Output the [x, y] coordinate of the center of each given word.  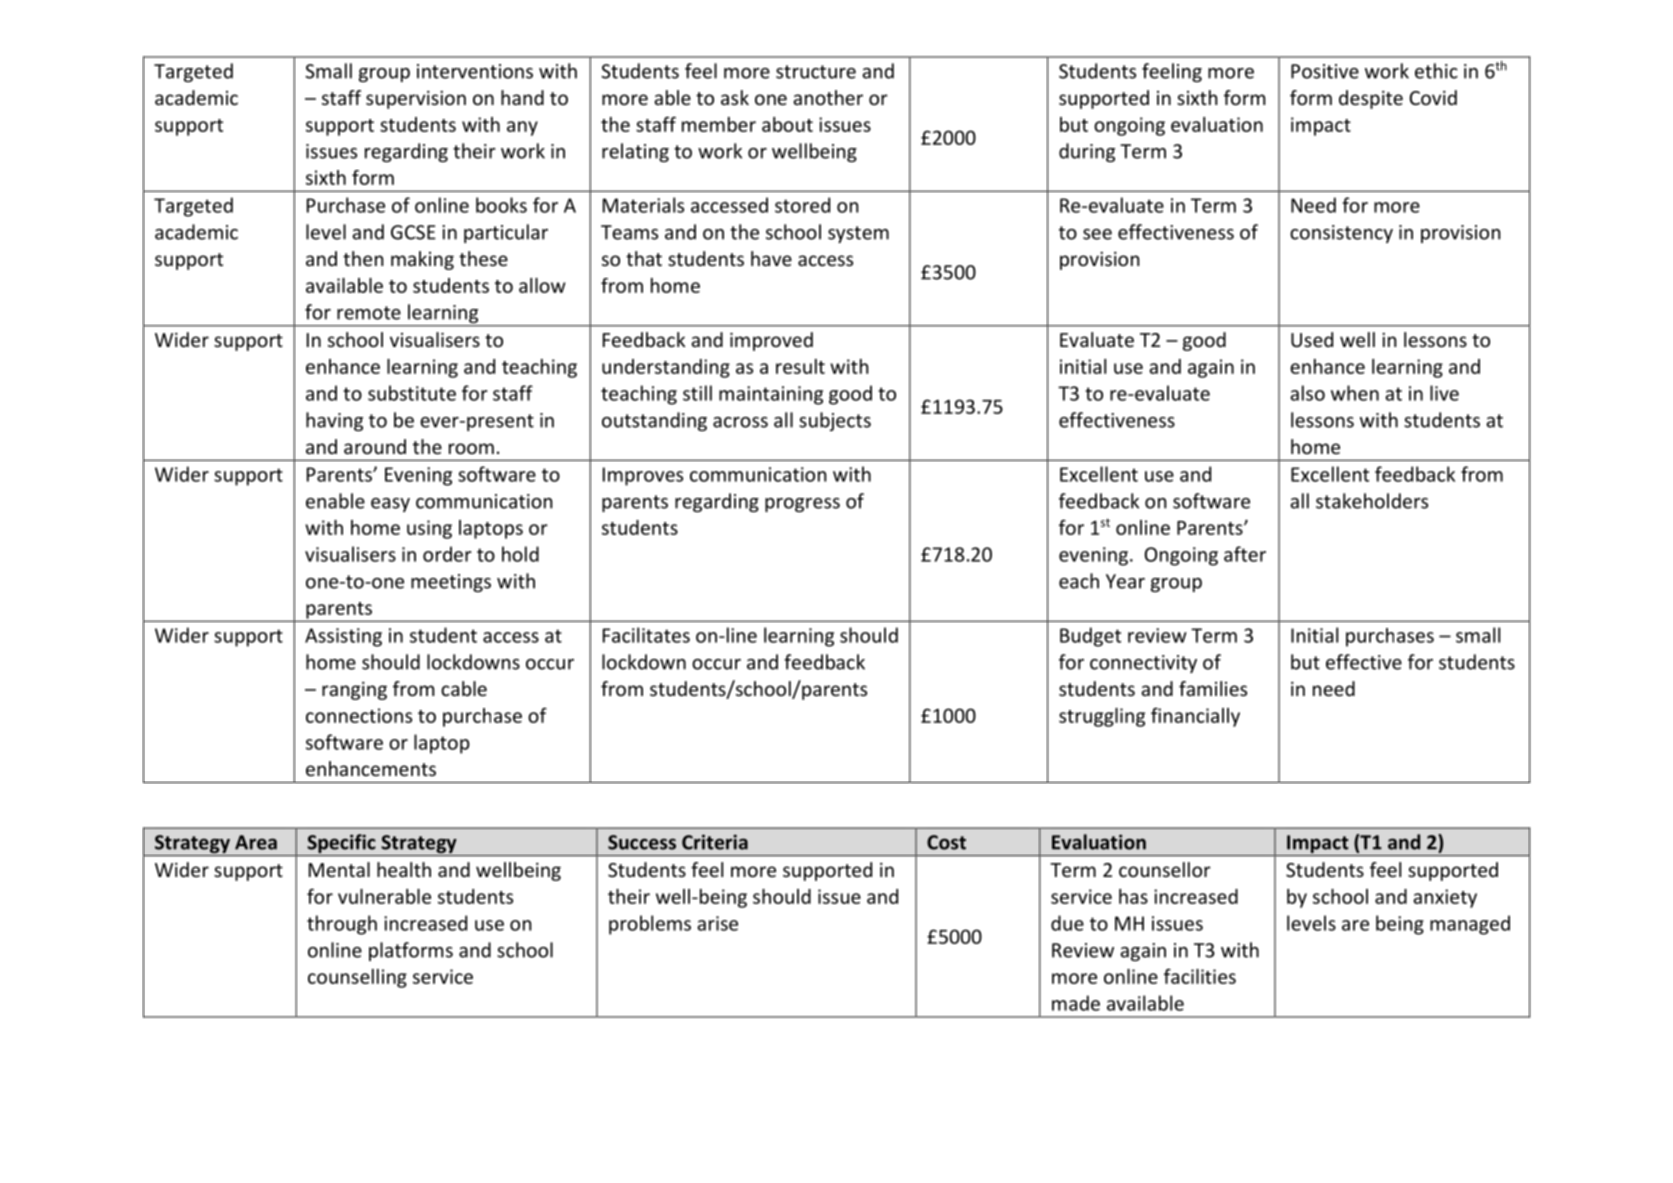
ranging [354, 691]
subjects [835, 421]
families [1213, 688]
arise [717, 923]
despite [1371, 99]
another [828, 97]
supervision [416, 100]
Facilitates [646, 635]
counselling [357, 978]
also [1307, 393]
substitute [412, 393]
